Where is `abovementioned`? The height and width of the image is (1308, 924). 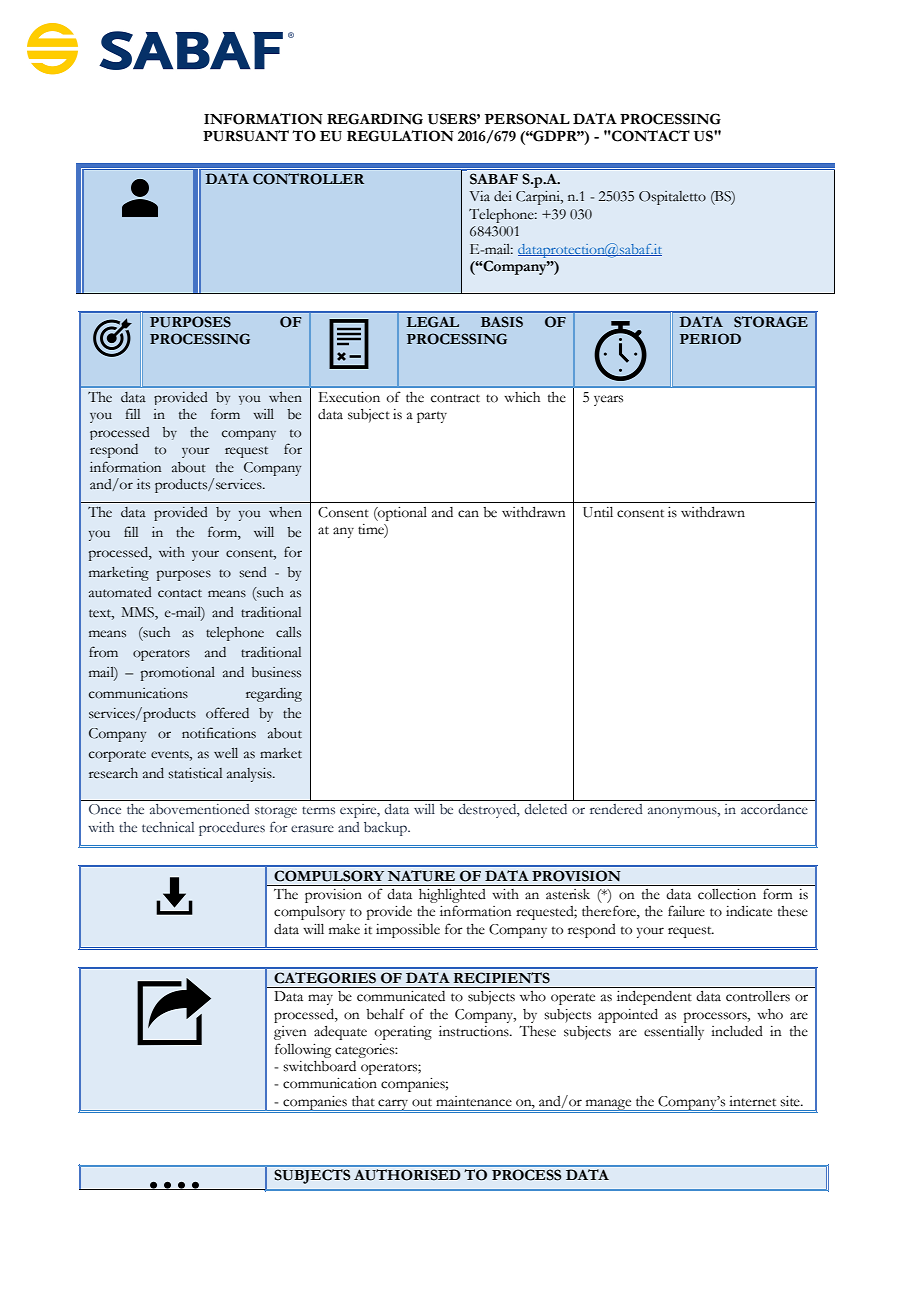
abovementioned is located at coordinates (199, 809).
